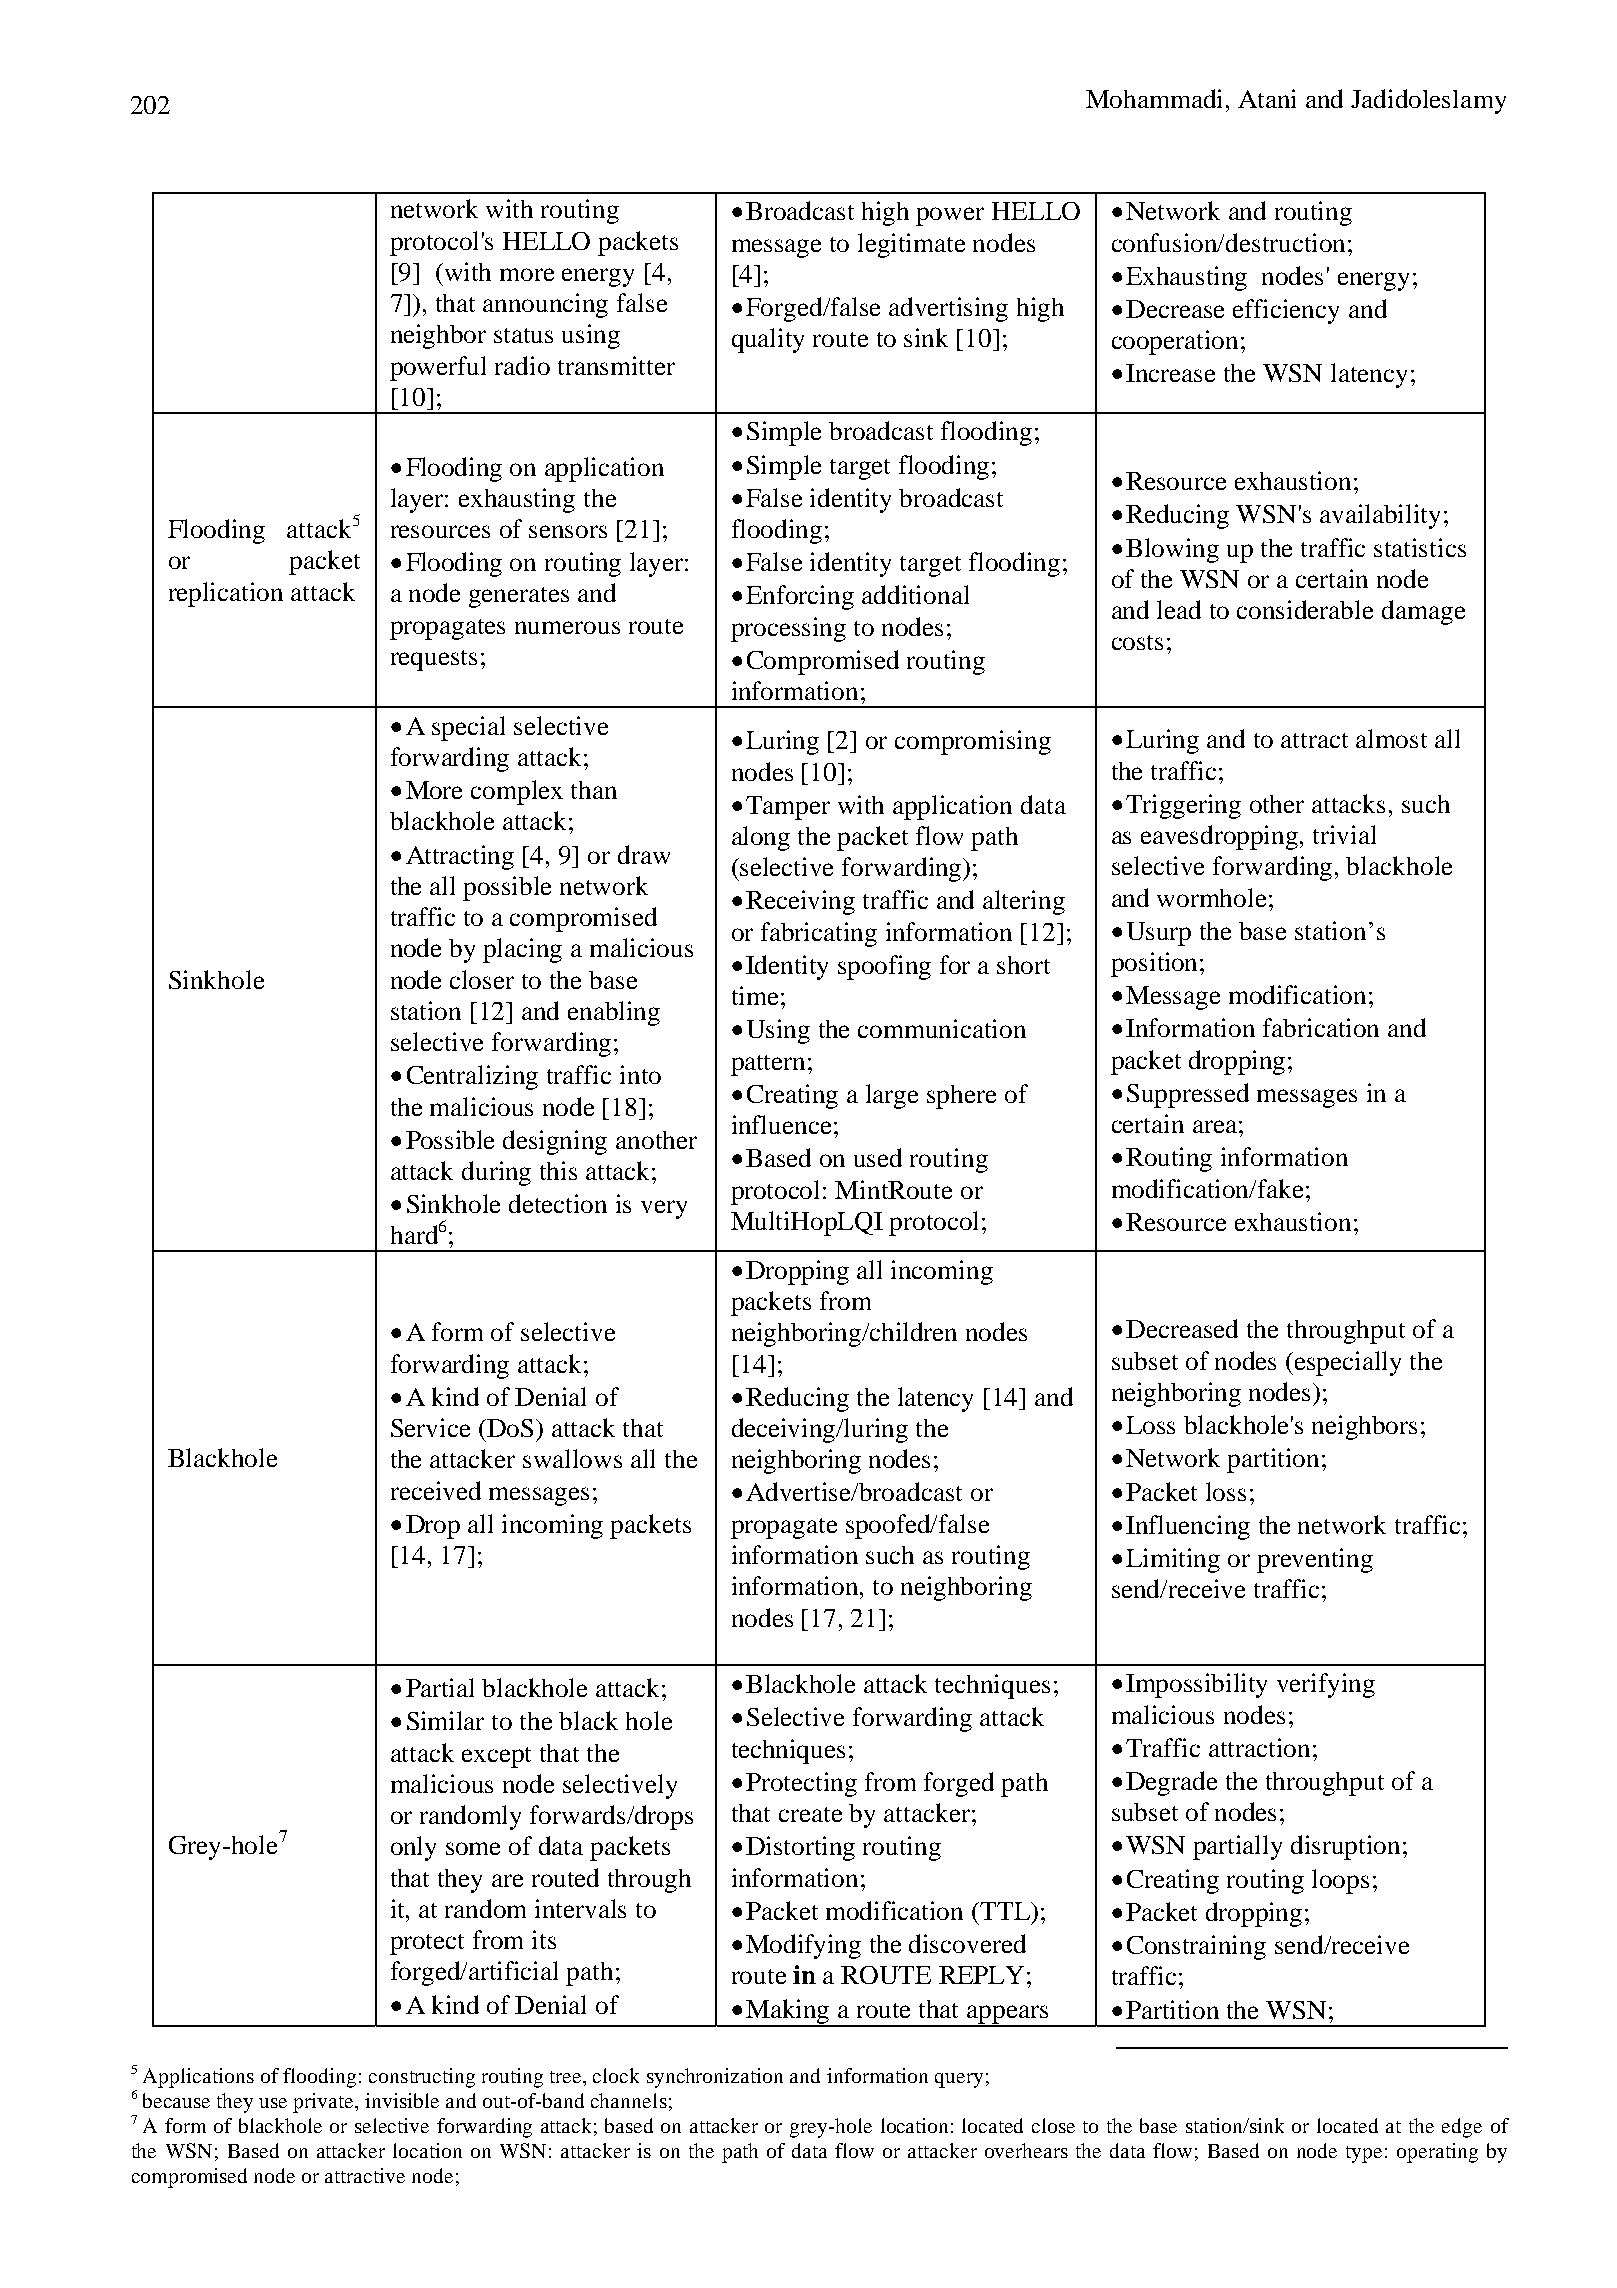  What do you see at coordinates (523, 335) in the image?
I see `status` at bounding box center [523, 335].
